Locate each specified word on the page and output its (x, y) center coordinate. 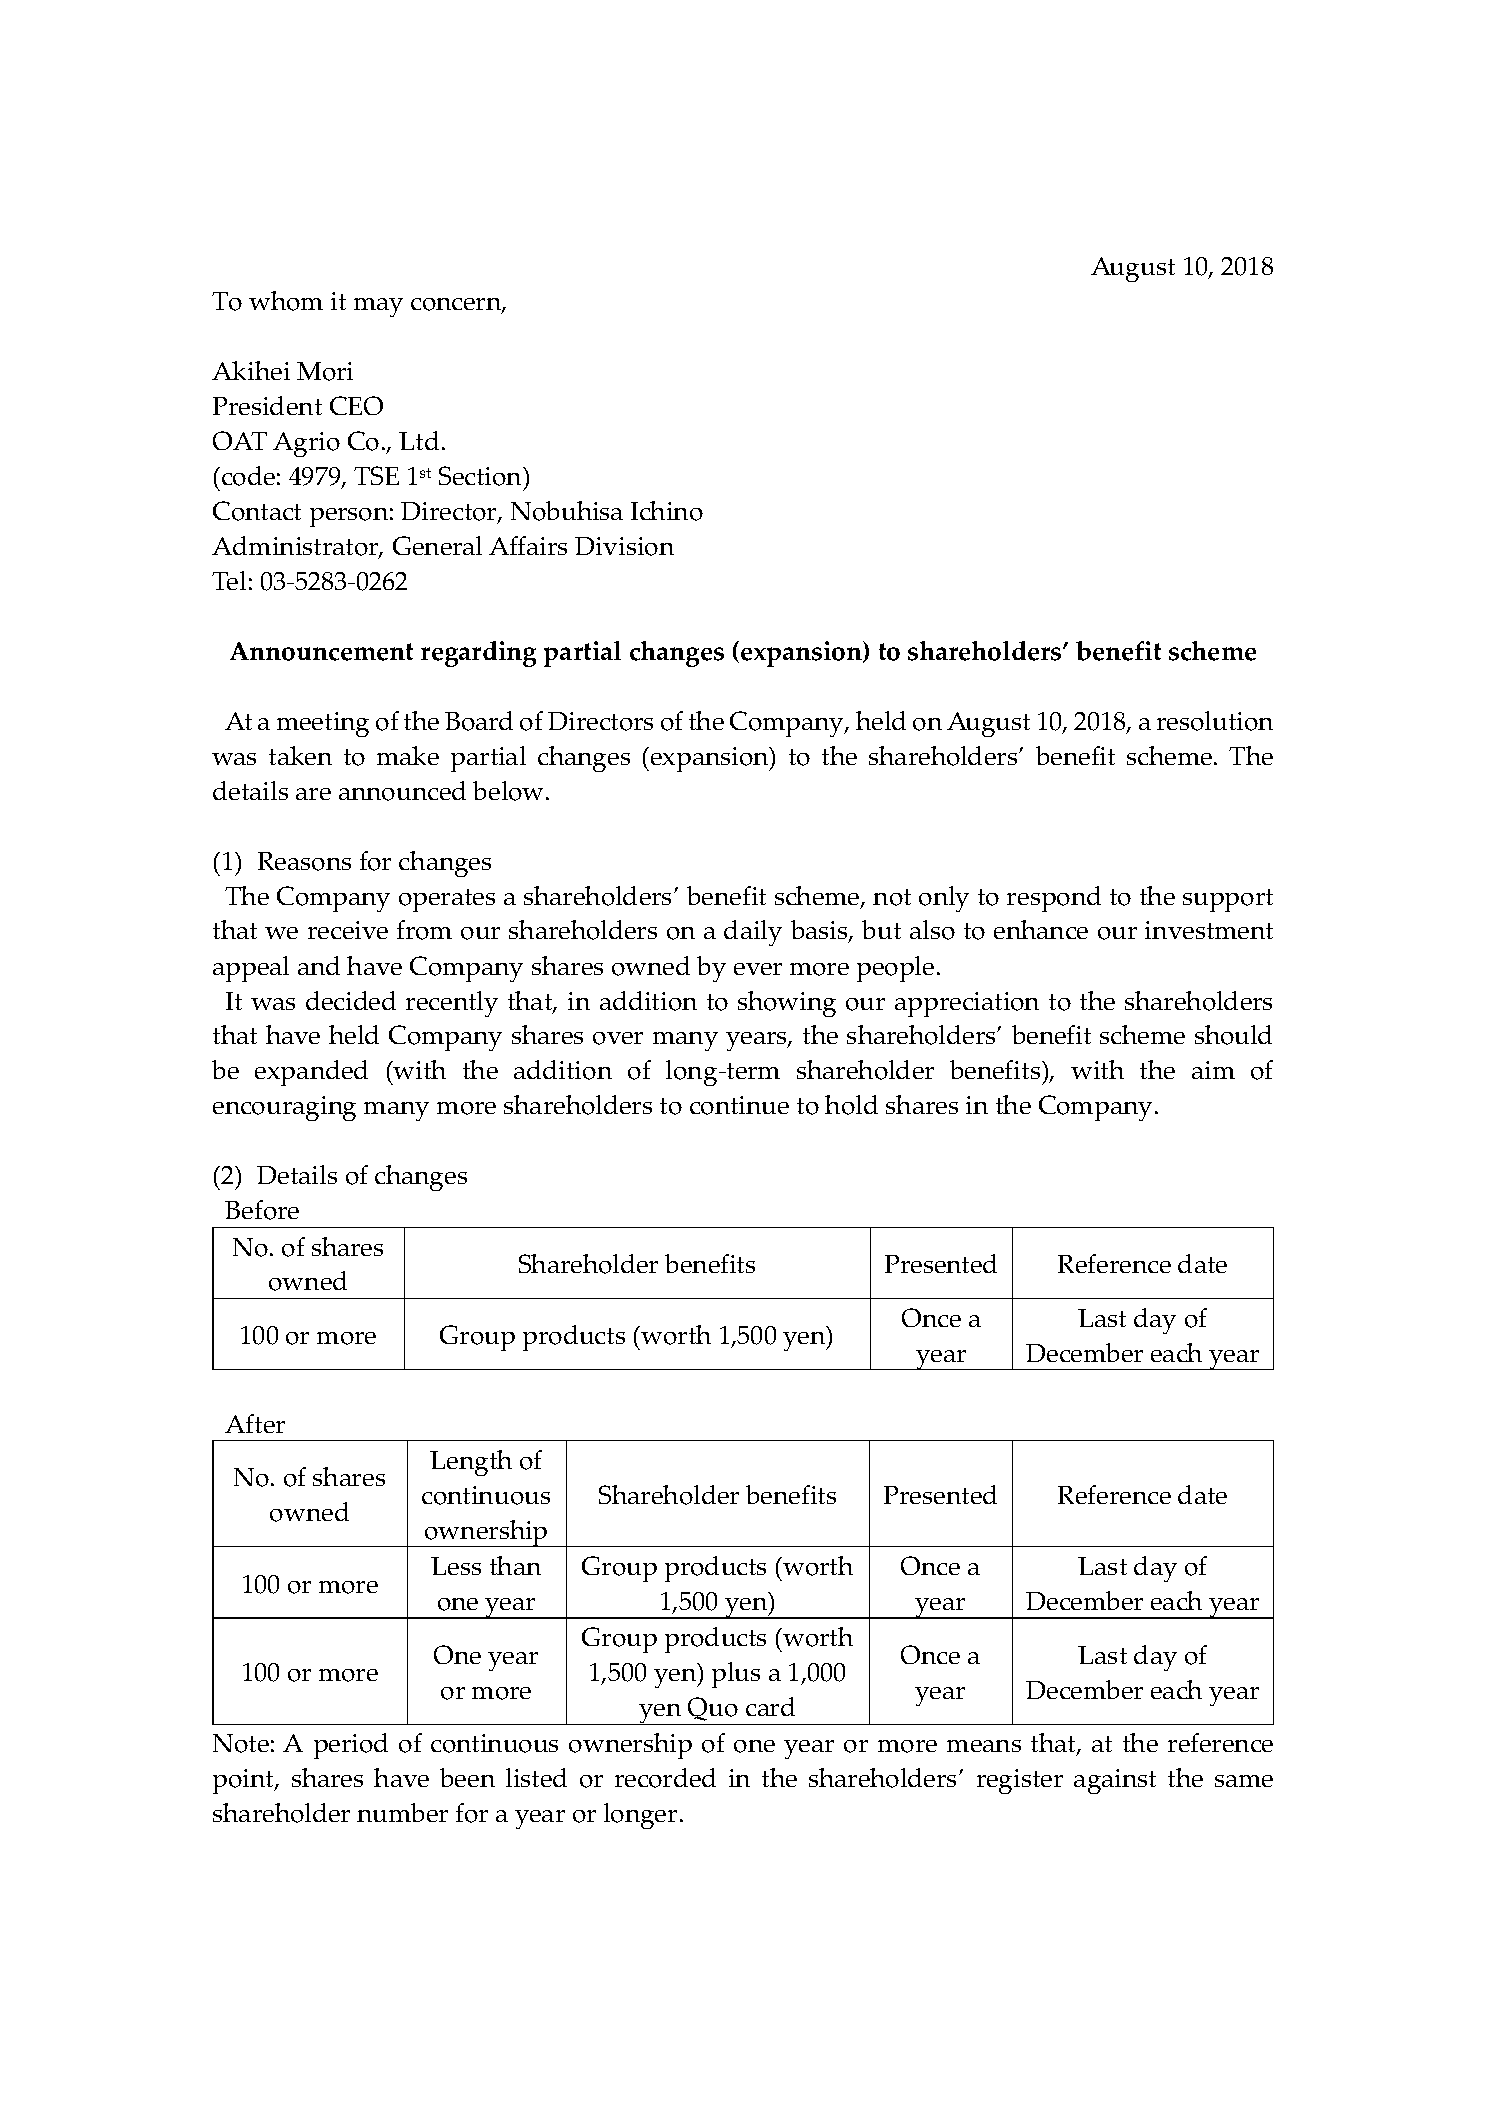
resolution (1215, 721)
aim (1213, 1070)
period (351, 1746)
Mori (325, 371)
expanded (311, 1073)
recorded (665, 1778)
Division (624, 546)
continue (739, 1105)
